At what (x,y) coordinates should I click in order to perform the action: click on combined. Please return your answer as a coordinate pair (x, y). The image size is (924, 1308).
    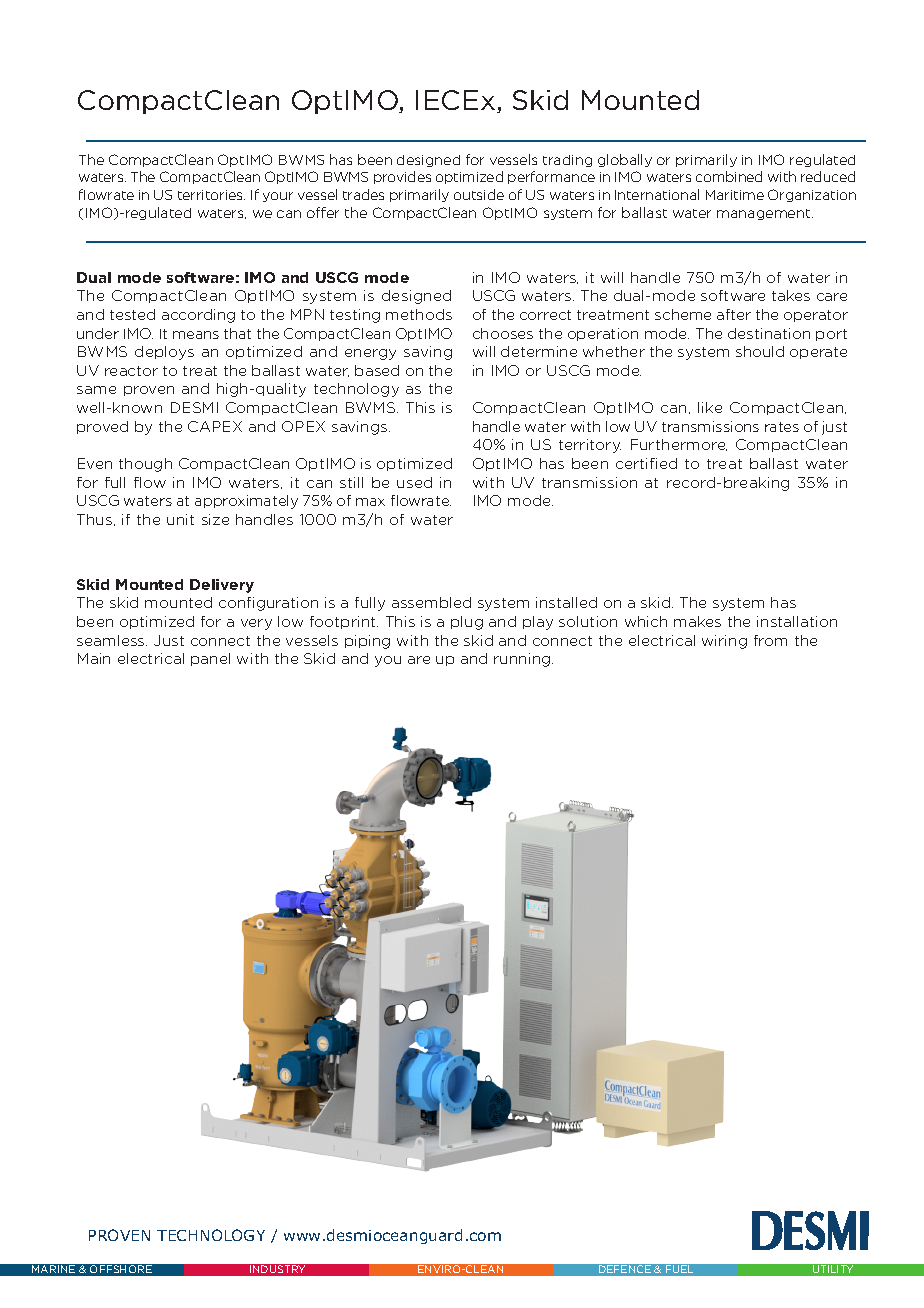
    Looking at the image, I should click on (729, 176).
